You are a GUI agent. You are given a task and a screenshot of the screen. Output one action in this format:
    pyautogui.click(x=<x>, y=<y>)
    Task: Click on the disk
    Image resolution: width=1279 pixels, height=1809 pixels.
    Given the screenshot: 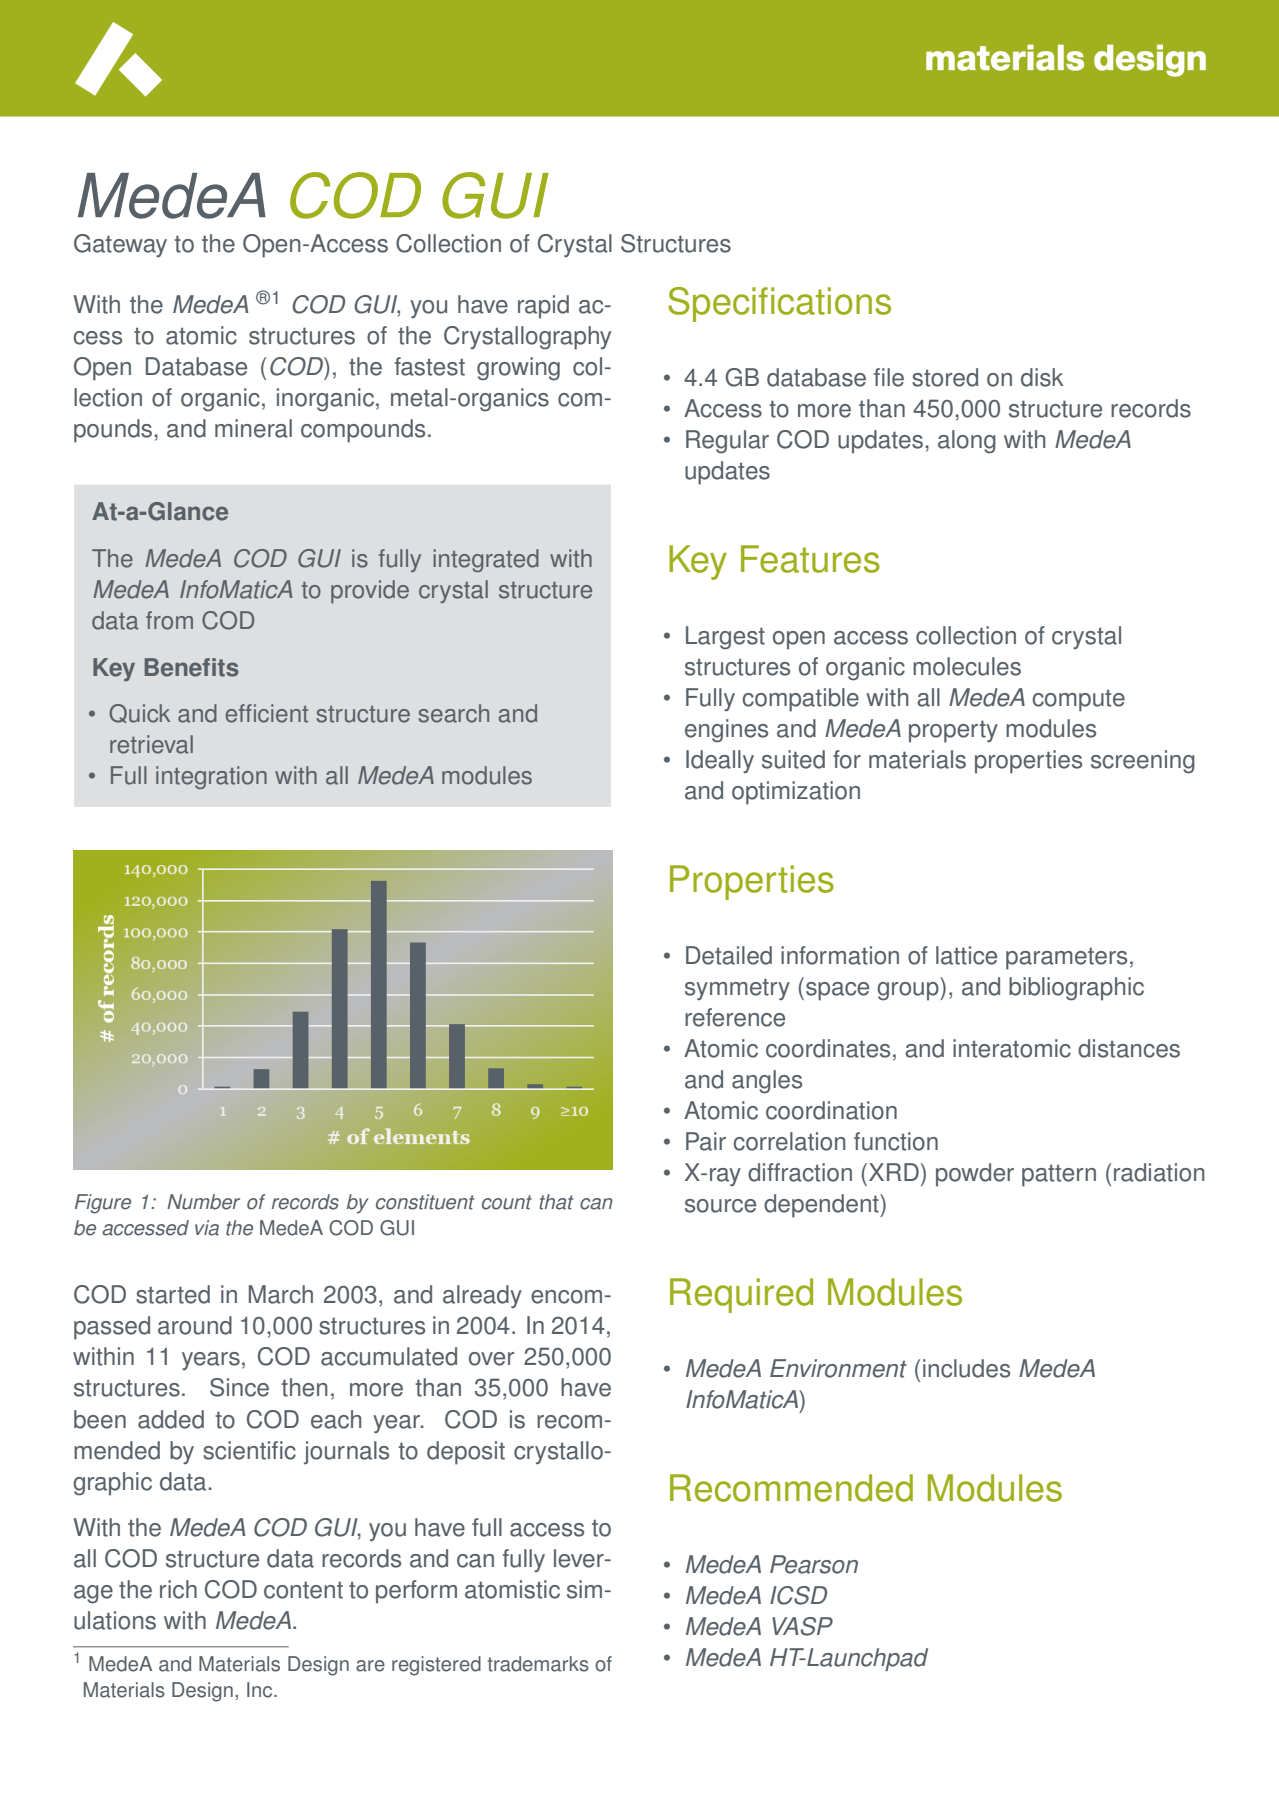 What is the action you would take?
    pyautogui.click(x=1042, y=377)
